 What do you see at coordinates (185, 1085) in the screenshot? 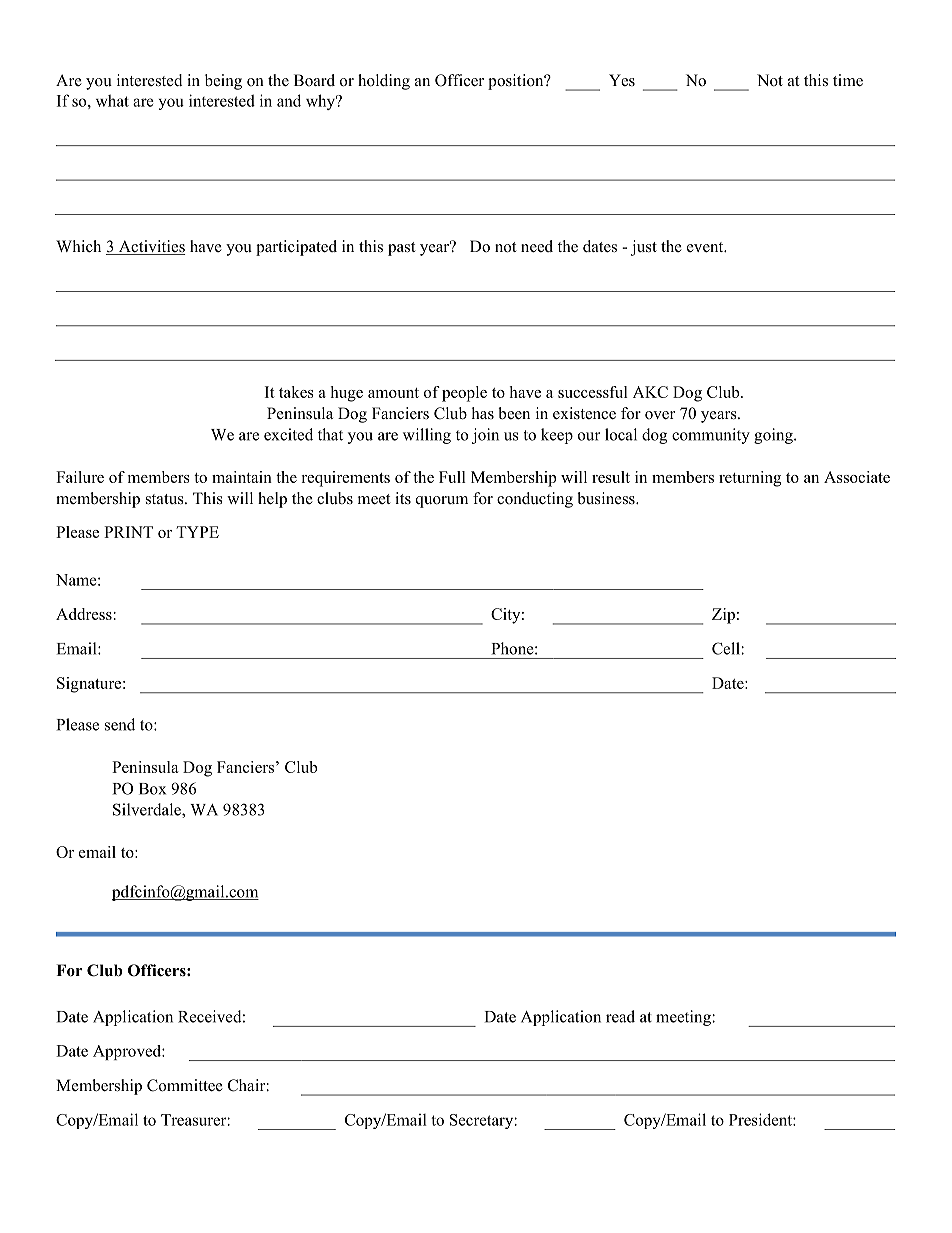
I see `Committee` at bounding box center [185, 1085].
